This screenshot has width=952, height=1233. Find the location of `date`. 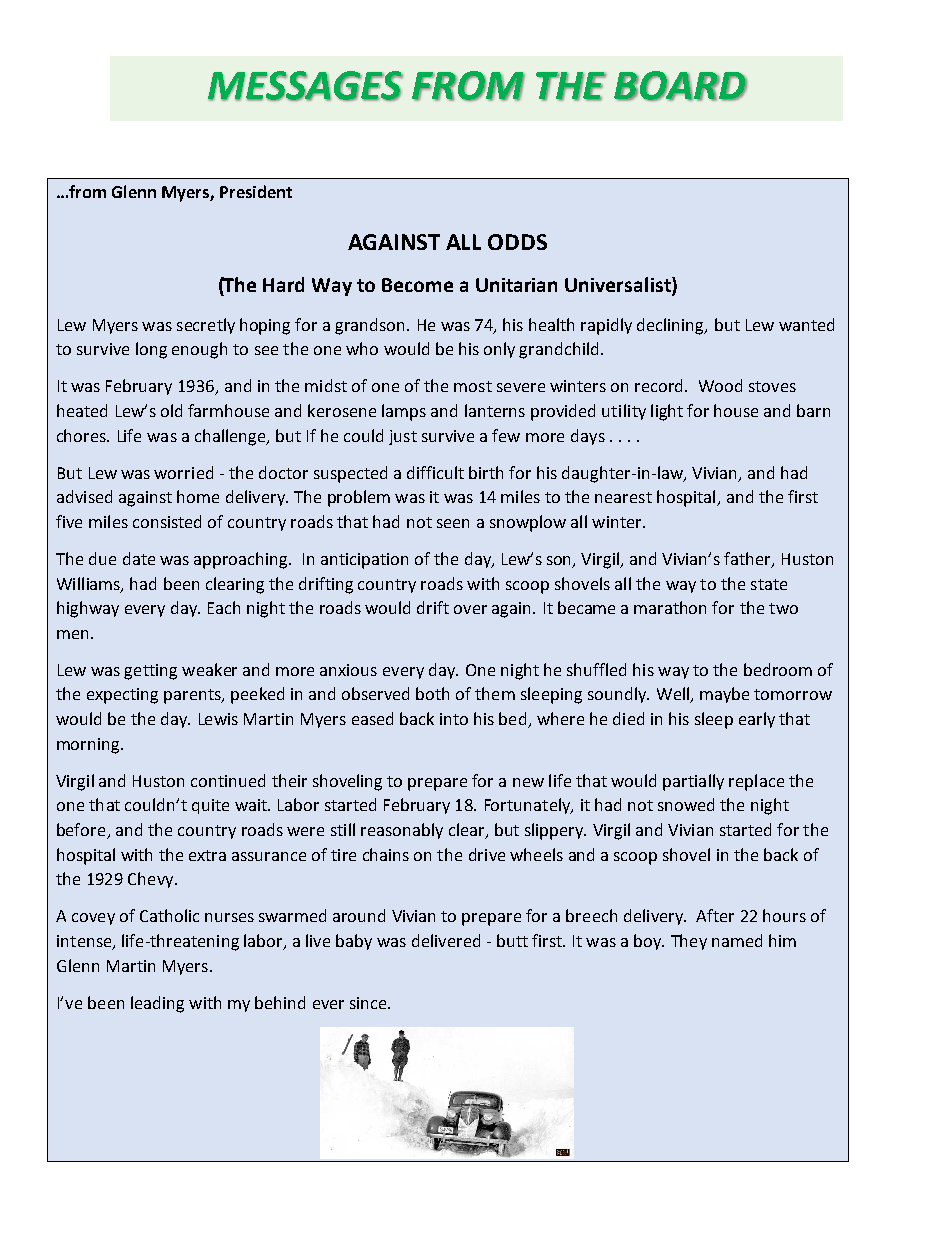

date is located at coordinates (139, 558).
